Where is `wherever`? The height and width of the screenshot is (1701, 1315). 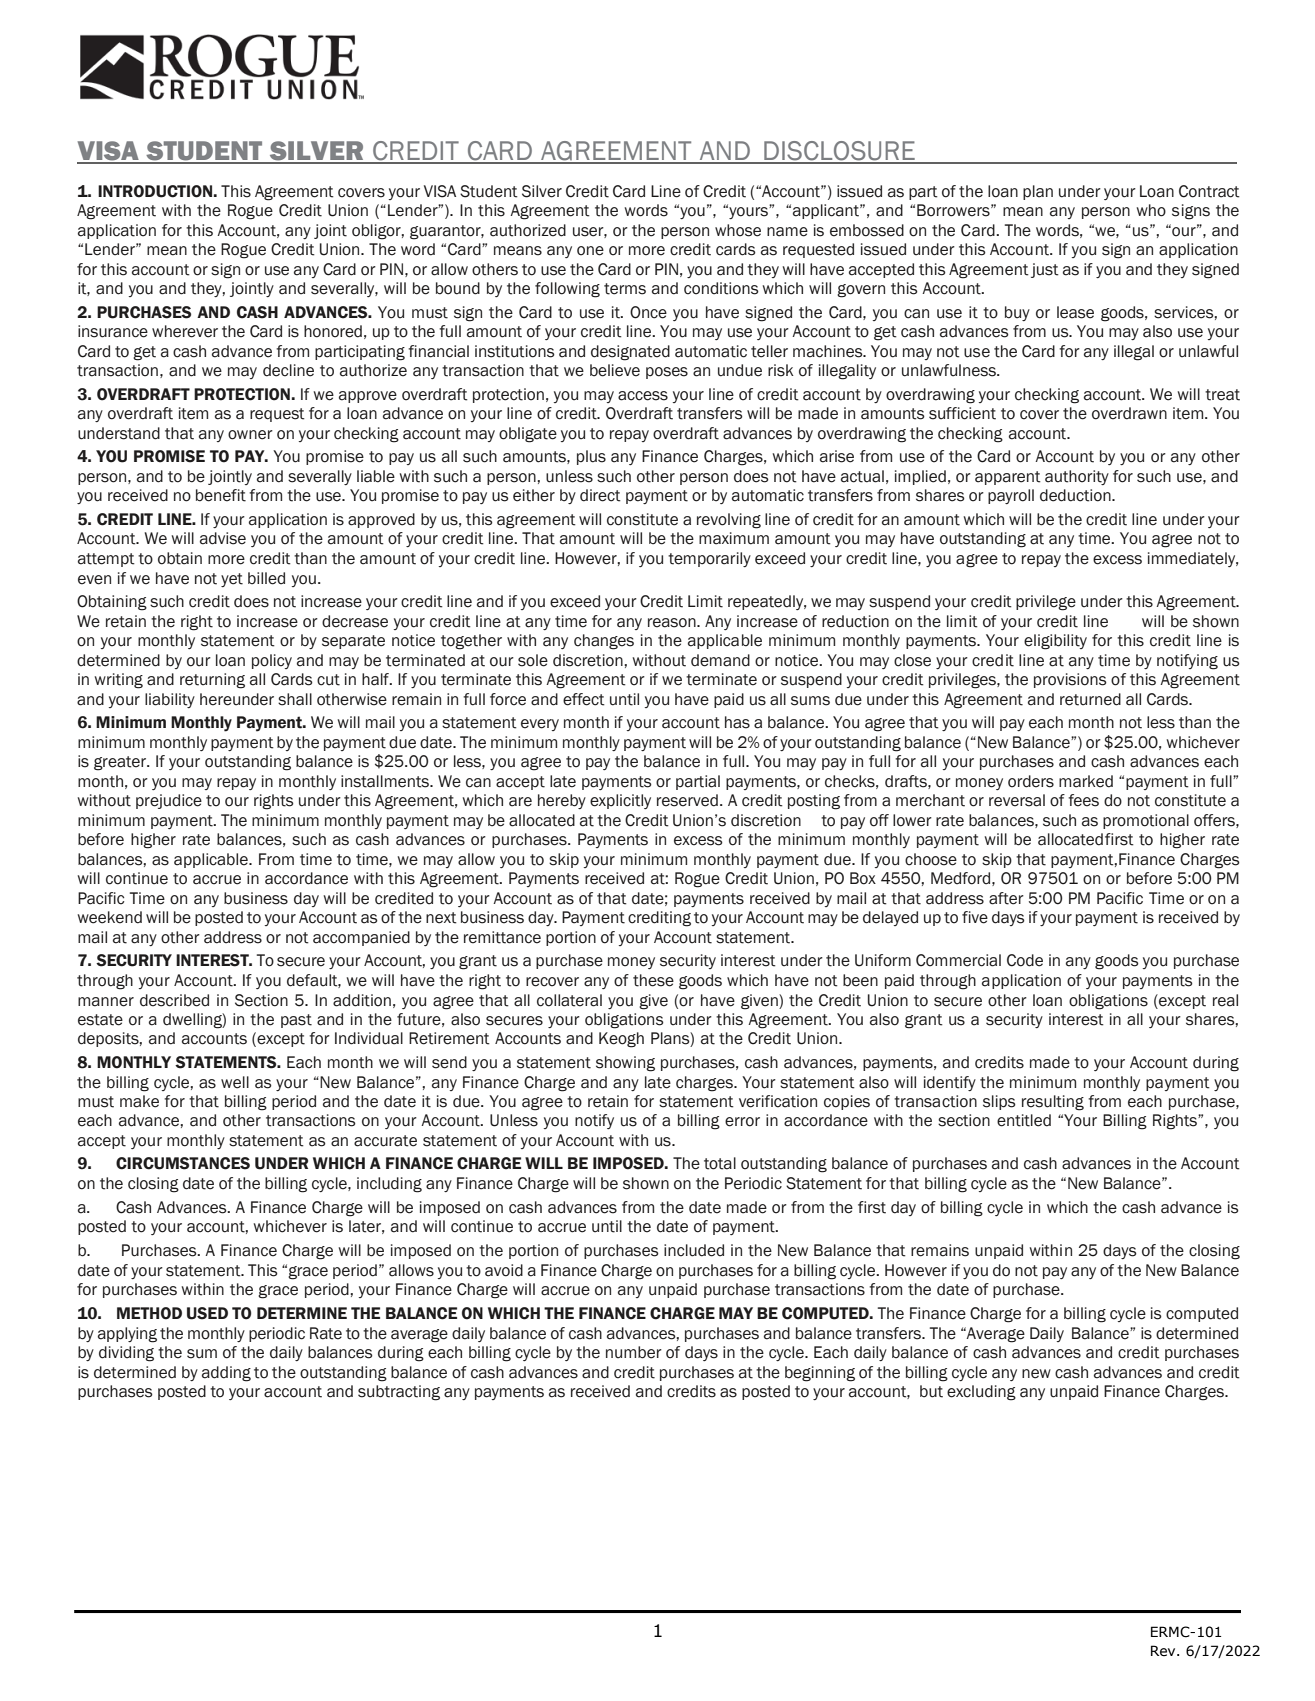 wherever is located at coordinates (185, 331).
